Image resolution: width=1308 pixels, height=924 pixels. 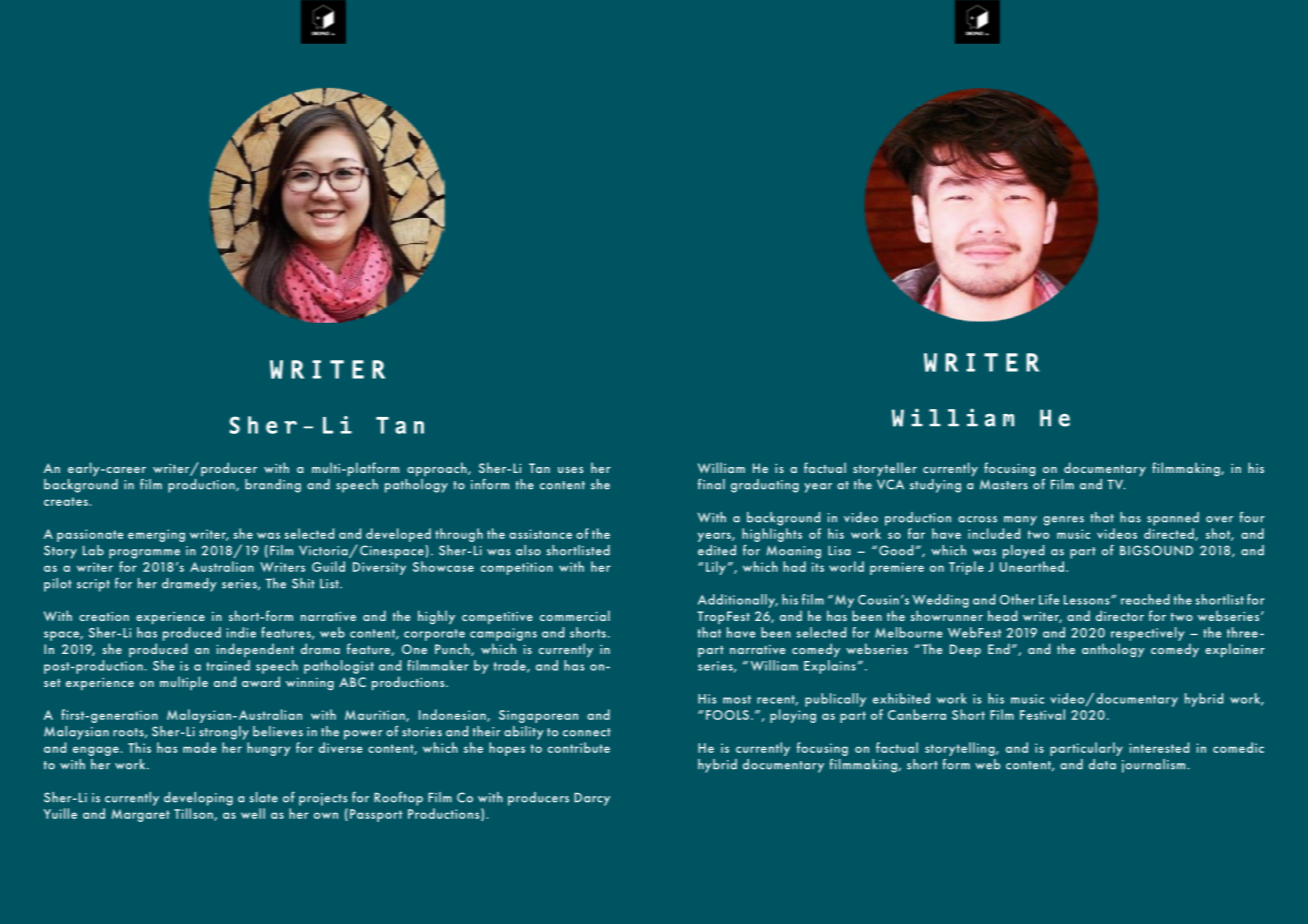 I want to click on Lessons, so click(x=1088, y=600).
